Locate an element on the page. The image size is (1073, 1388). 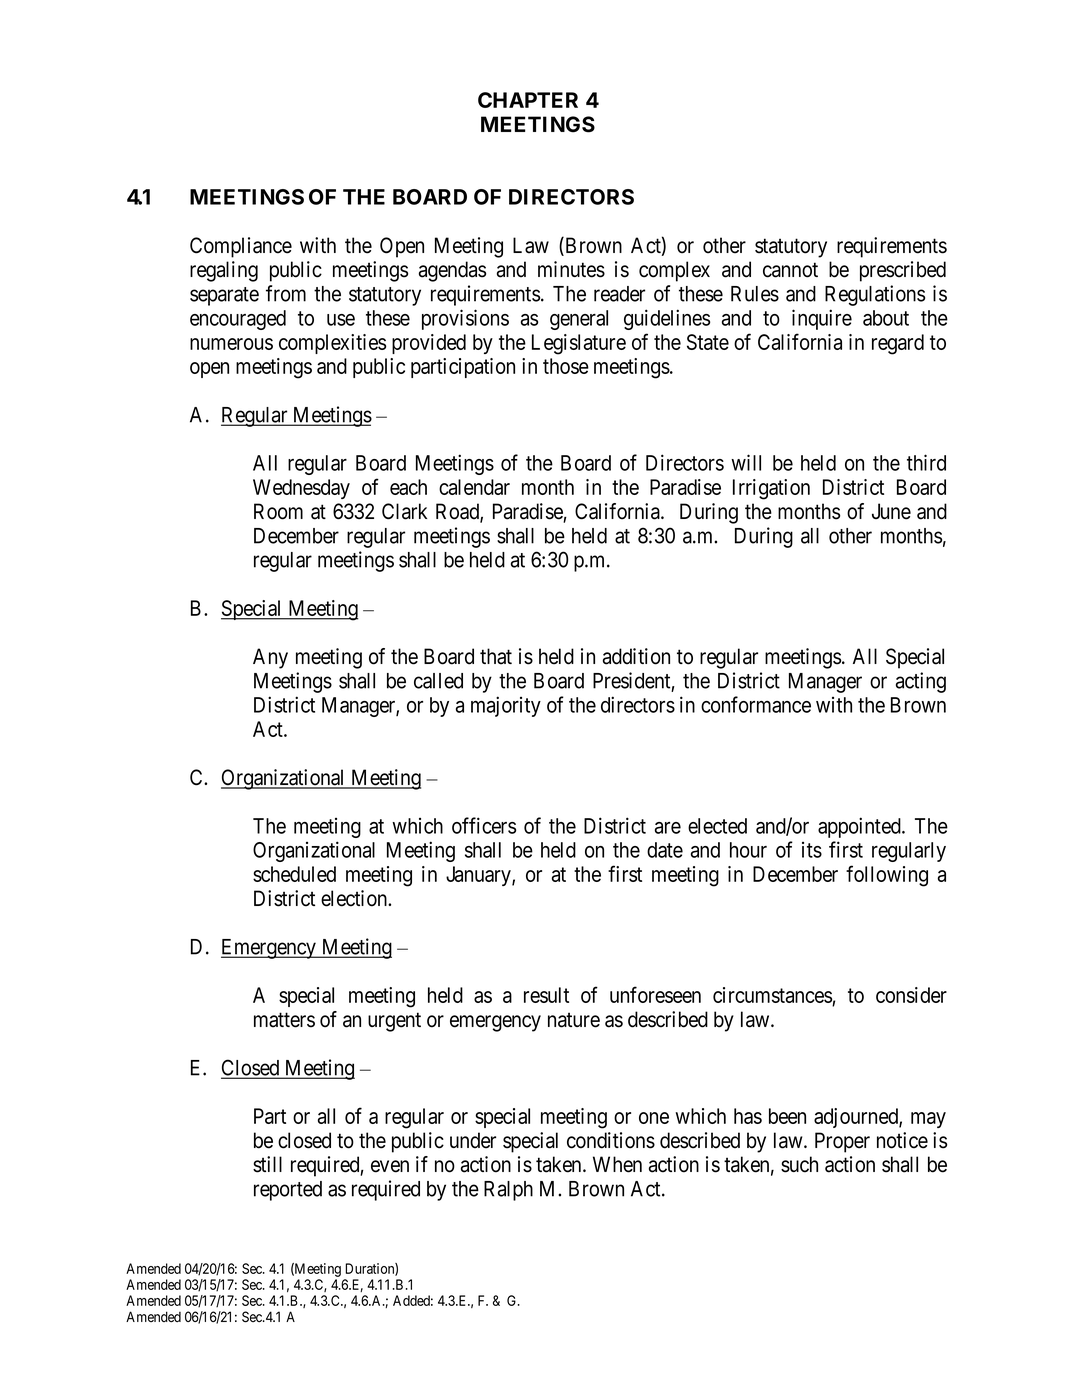
Compliance is located at coordinates (241, 247).
